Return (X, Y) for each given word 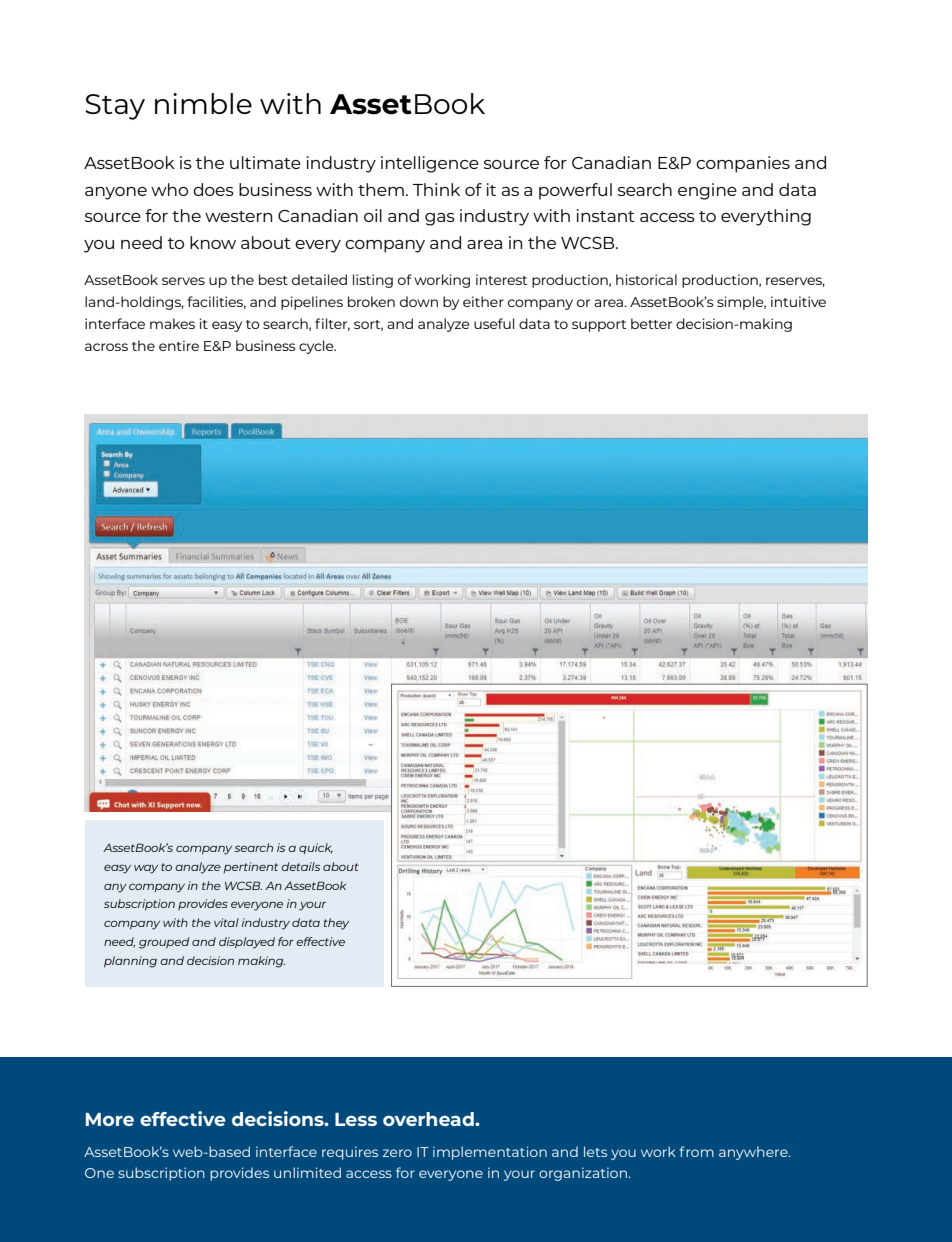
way (146, 869)
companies (743, 164)
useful (494, 323)
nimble (203, 103)
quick (316, 848)
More (110, 1119)
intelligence (430, 164)
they (336, 924)
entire (179, 345)
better (651, 323)
